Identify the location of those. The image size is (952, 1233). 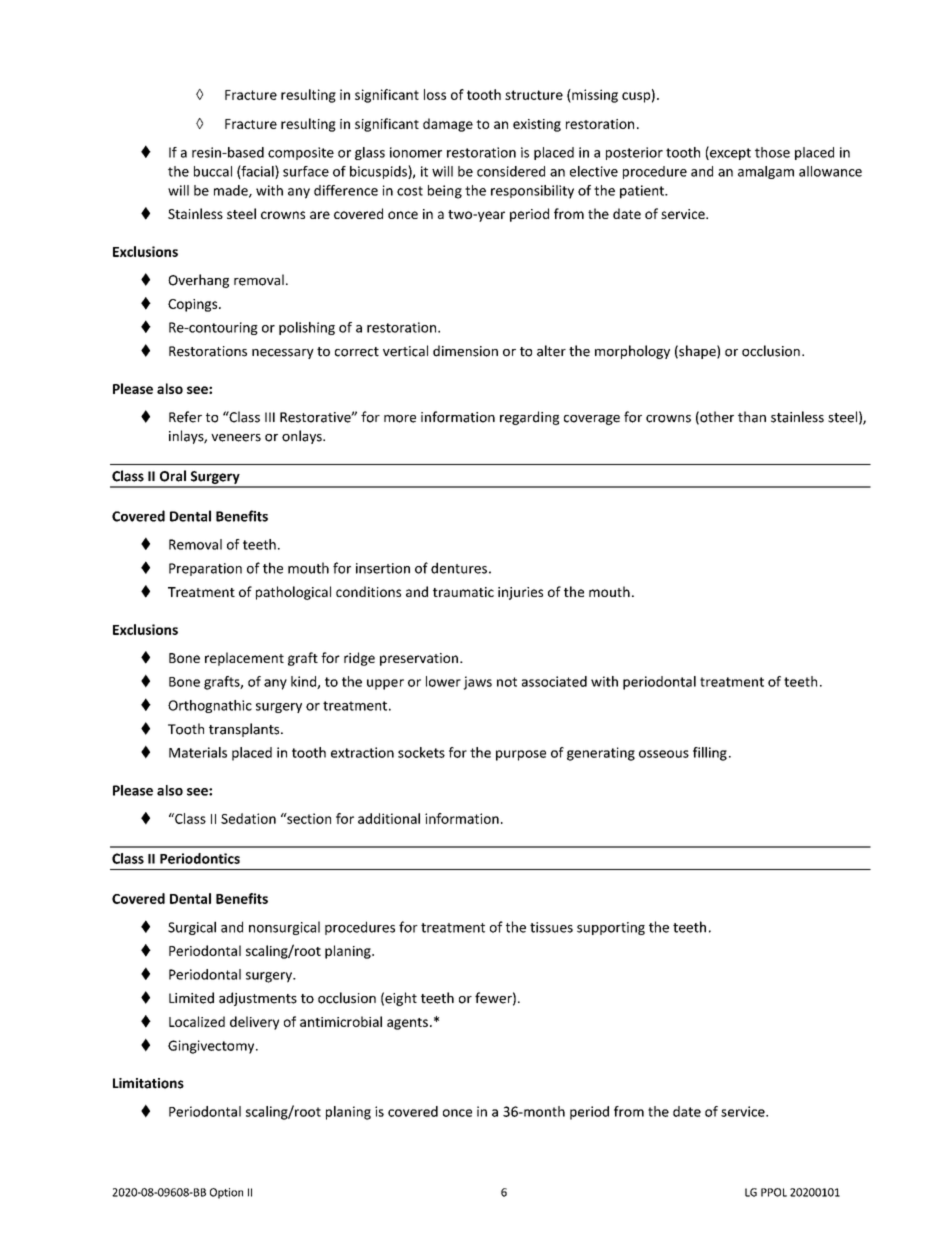
(772, 152).
